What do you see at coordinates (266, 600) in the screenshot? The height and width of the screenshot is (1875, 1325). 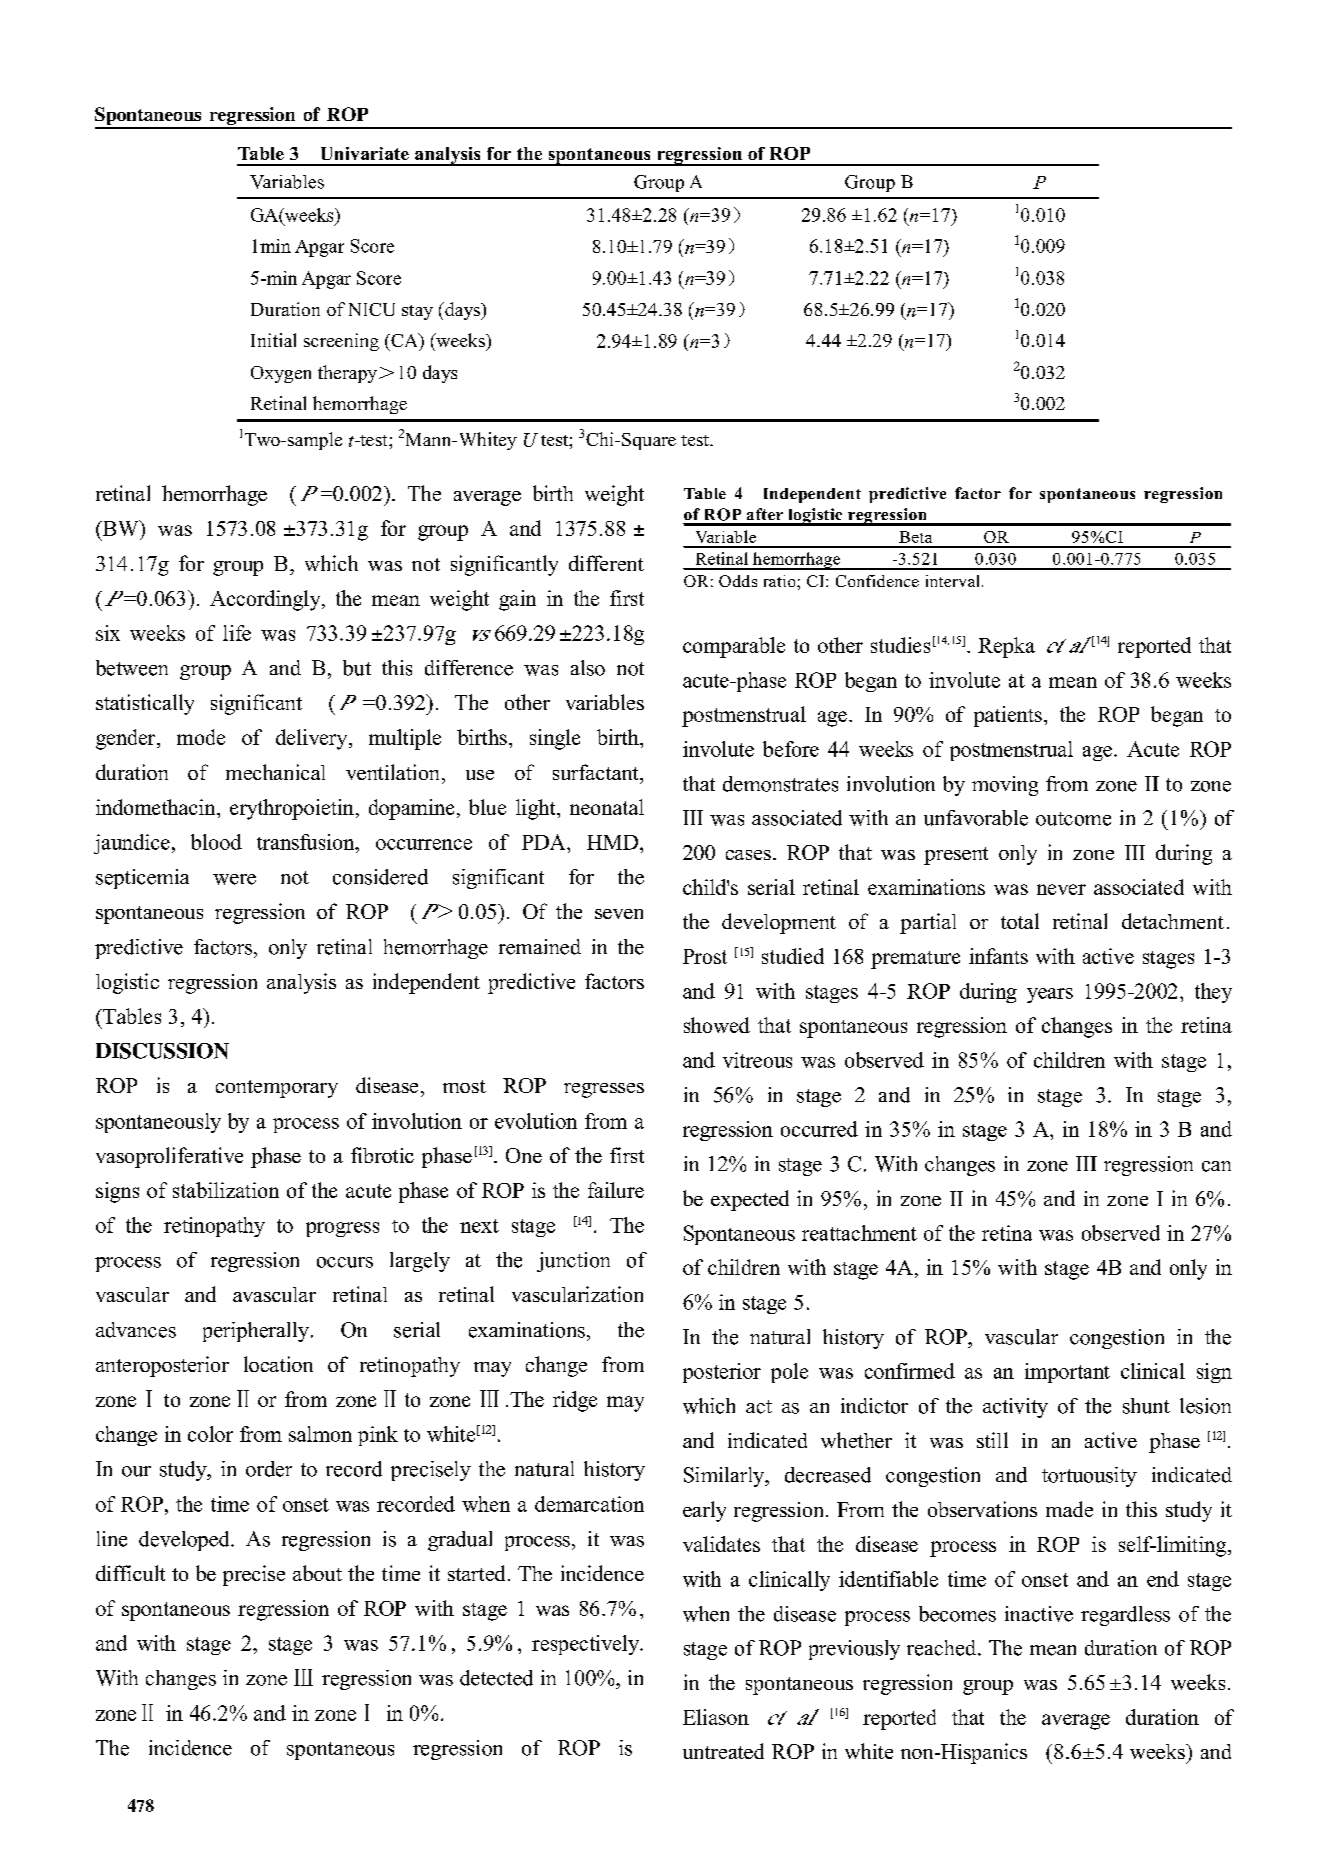 I see `Accordingly` at bounding box center [266, 600].
